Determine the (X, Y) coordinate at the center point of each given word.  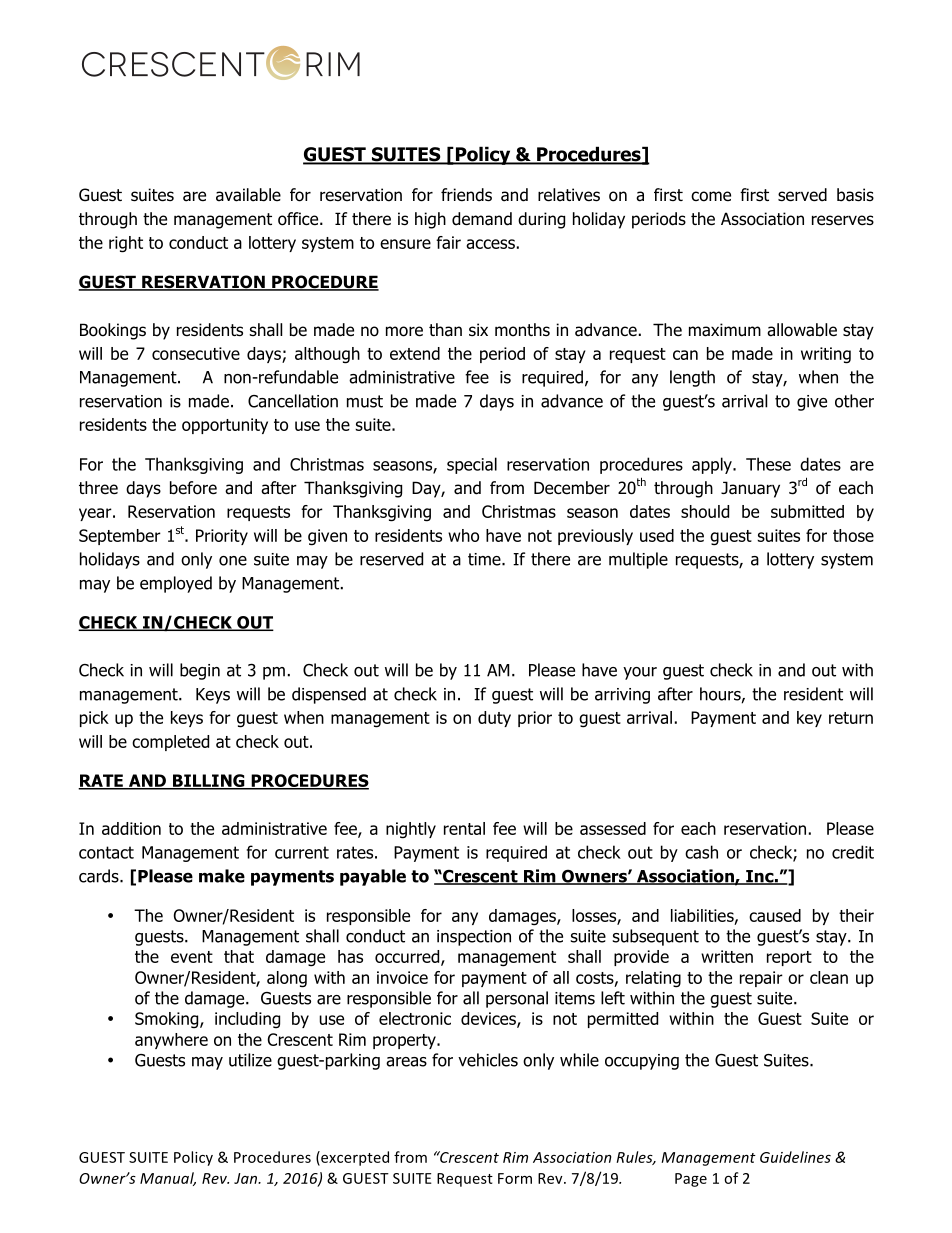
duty (494, 719)
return (851, 718)
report (789, 958)
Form (515, 1178)
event (192, 957)
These (768, 464)
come (711, 196)
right (126, 244)
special (472, 465)
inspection (474, 938)
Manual (168, 1179)
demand (482, 219)
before (193, 488)
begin (200, 671)
